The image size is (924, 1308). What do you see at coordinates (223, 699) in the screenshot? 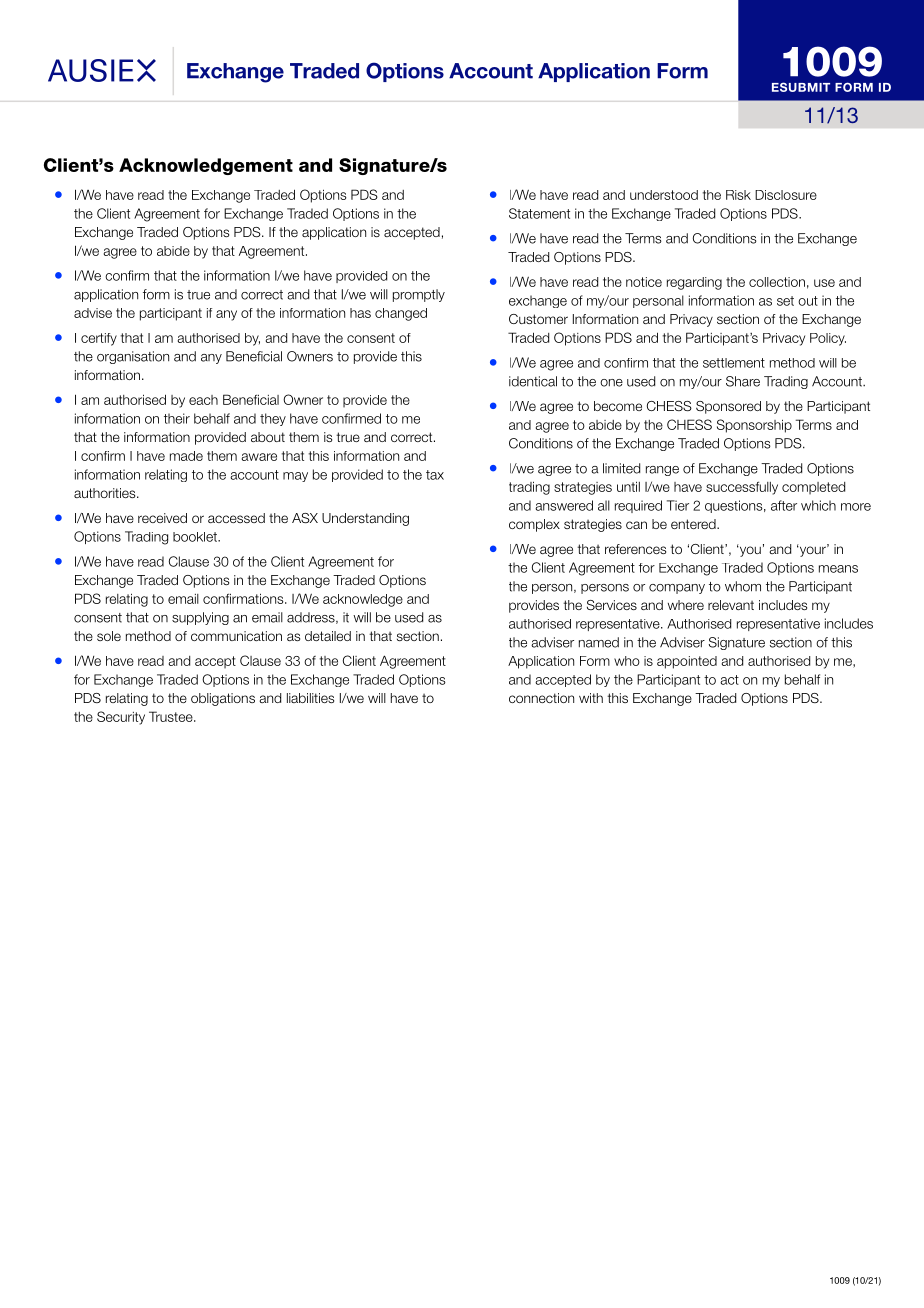
I see `obligations` at bounding box center [223, 699].
